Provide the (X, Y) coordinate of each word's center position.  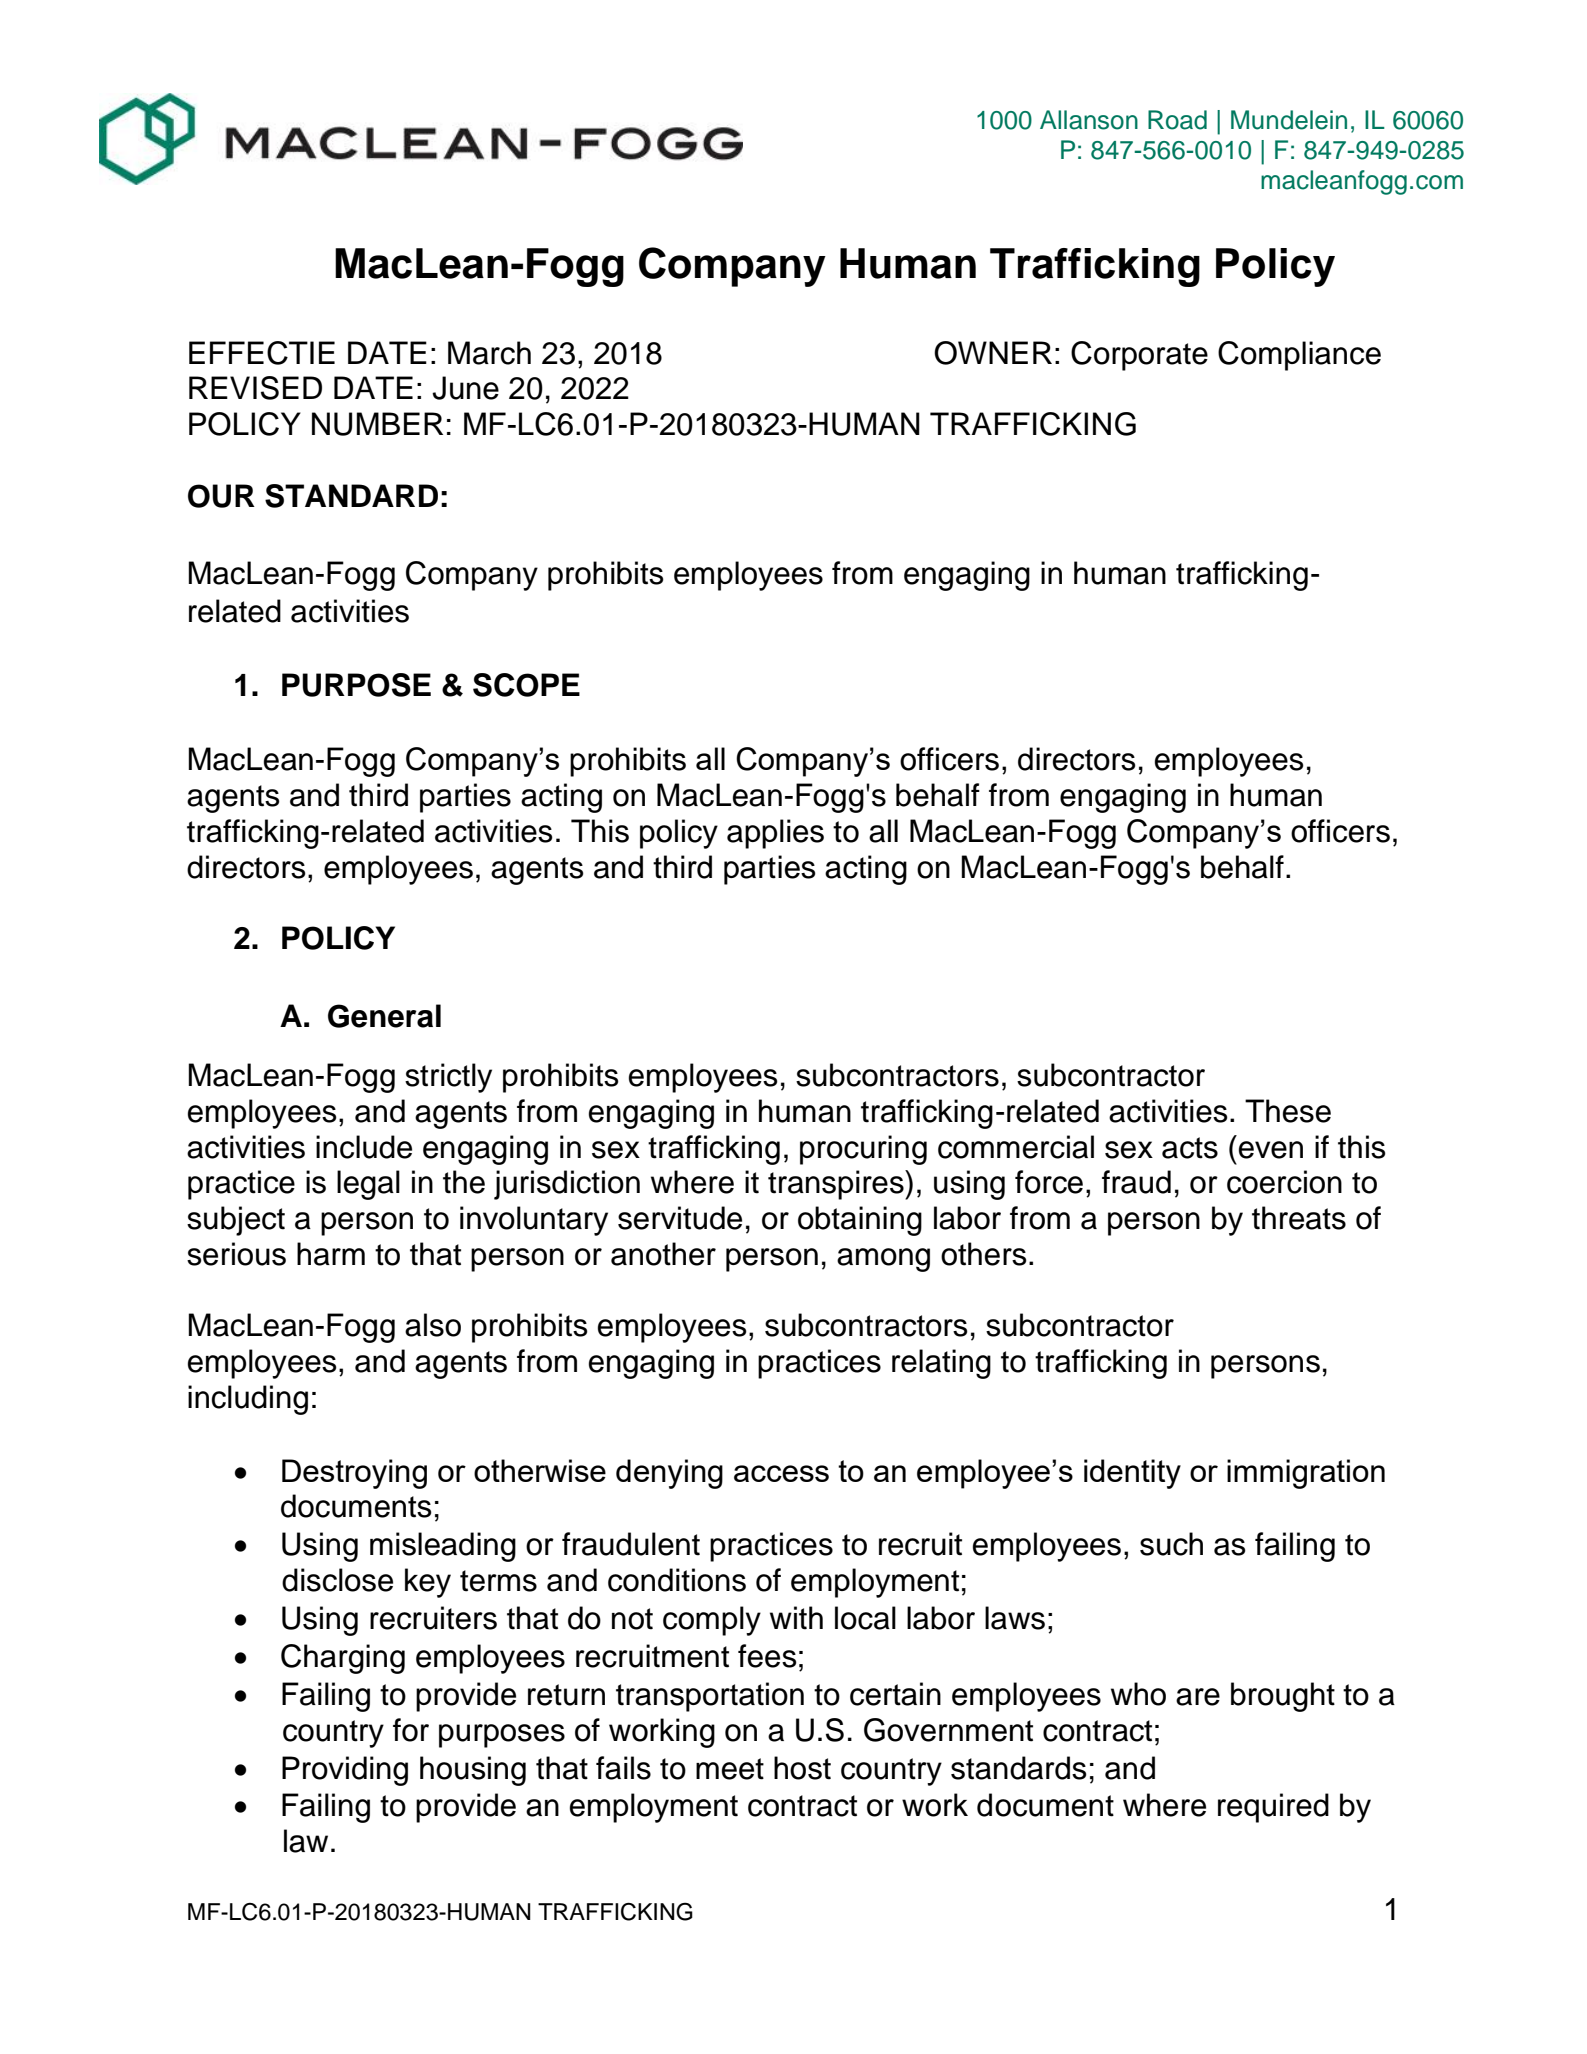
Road (1177, 120)
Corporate (1139, 356)
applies (775, 834)
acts (1190, 1148)
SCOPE (526, 685)
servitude (680, 1218)
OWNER (993, 353)
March (489, 353)
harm (331, 1254)
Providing (345, 1771)
